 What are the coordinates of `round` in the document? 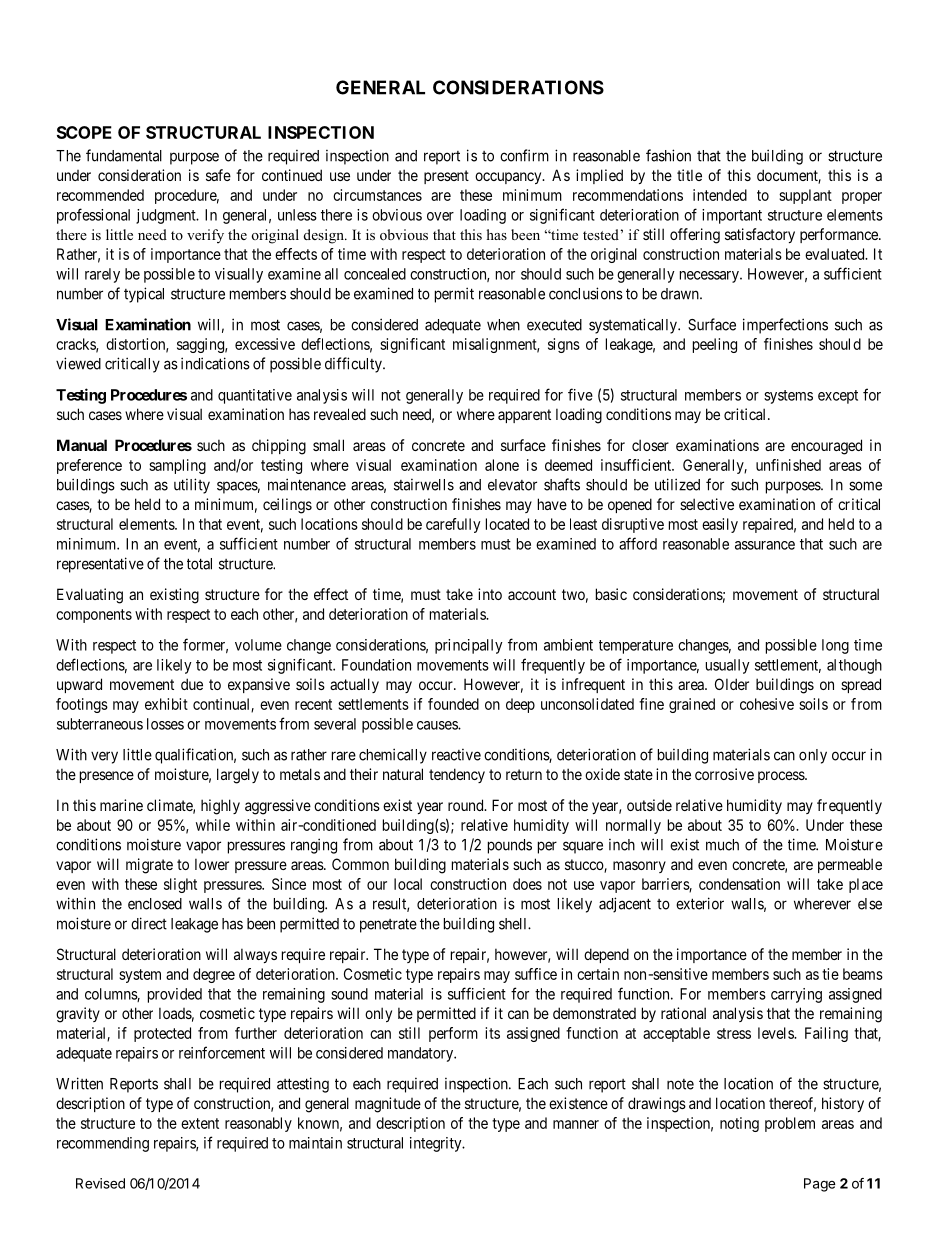 It's located at (467, 805).
